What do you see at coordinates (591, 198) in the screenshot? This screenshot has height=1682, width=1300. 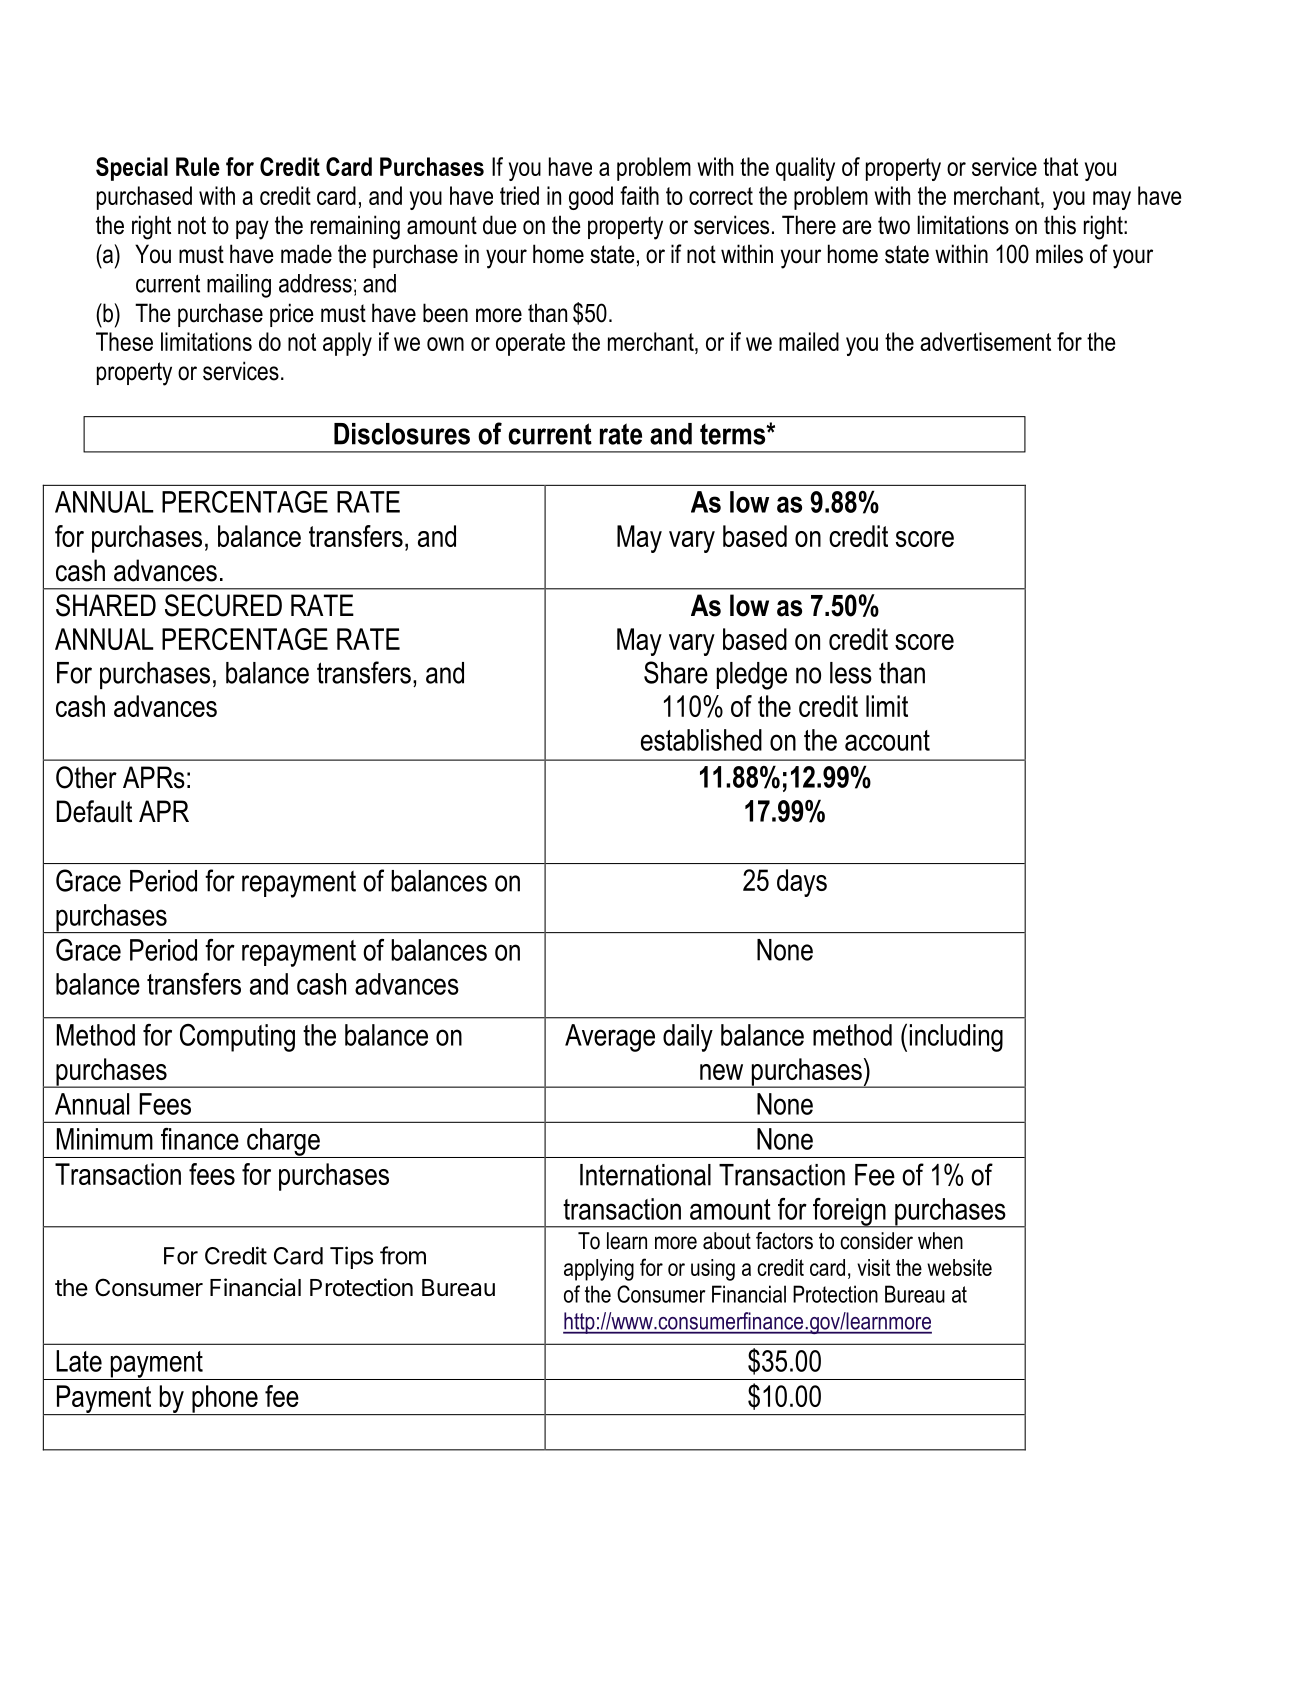 I see `good` at bounding box center [591, 198].
